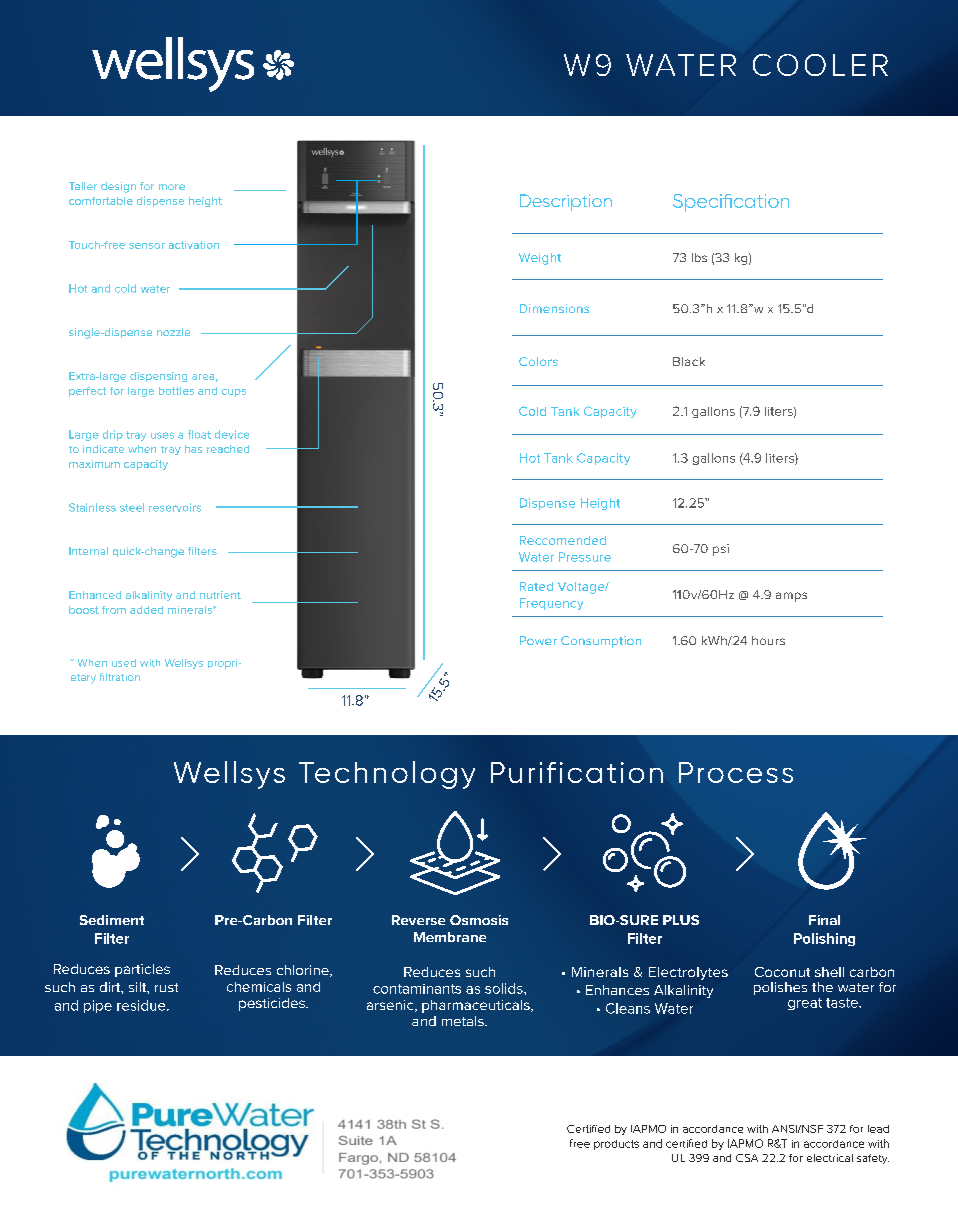 The width and height of the screenshot is (958, 1232). I want to click on COOLER, so click(820, 65).
